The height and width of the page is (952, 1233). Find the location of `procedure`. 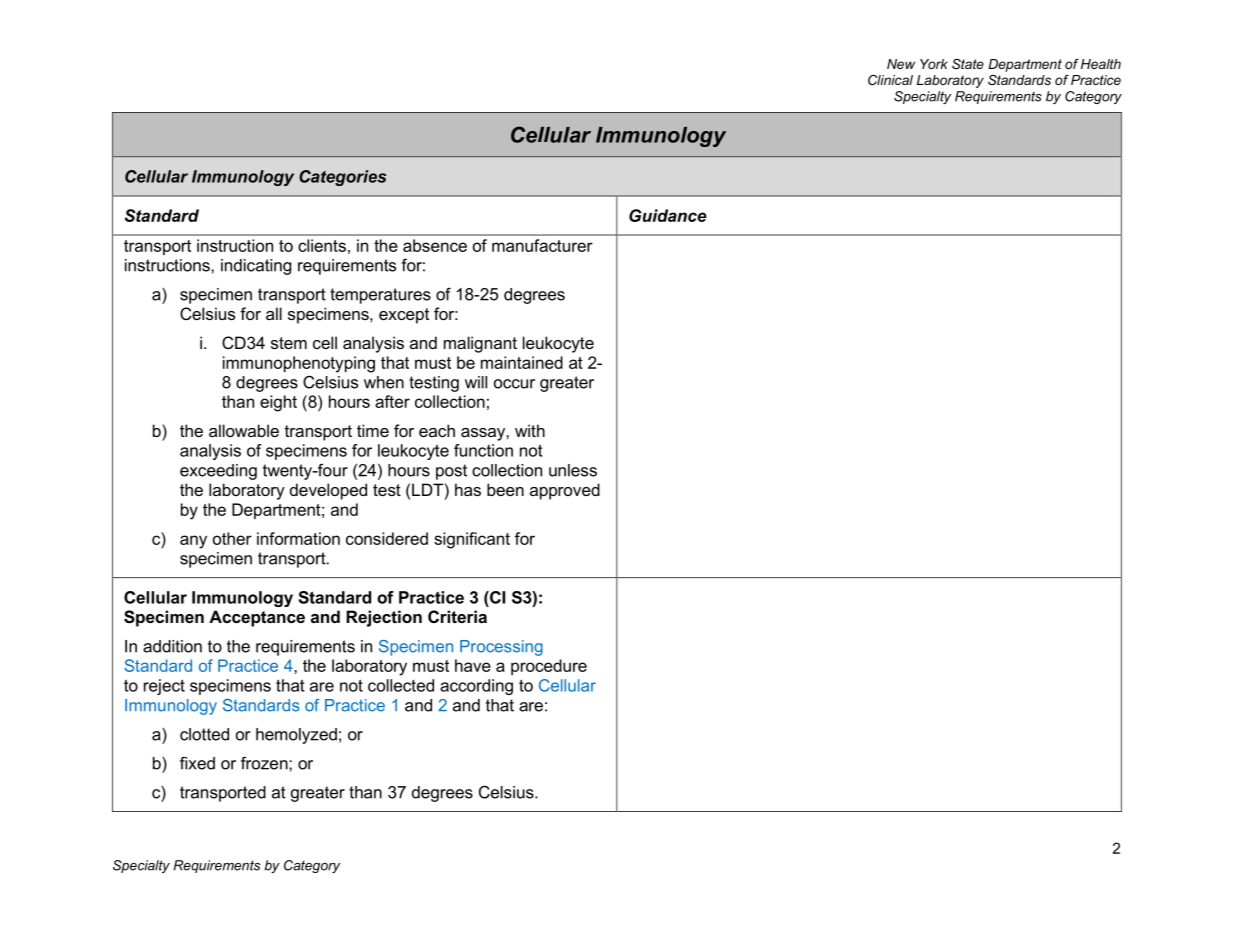

procedure is located at coordinates (549, 667).
